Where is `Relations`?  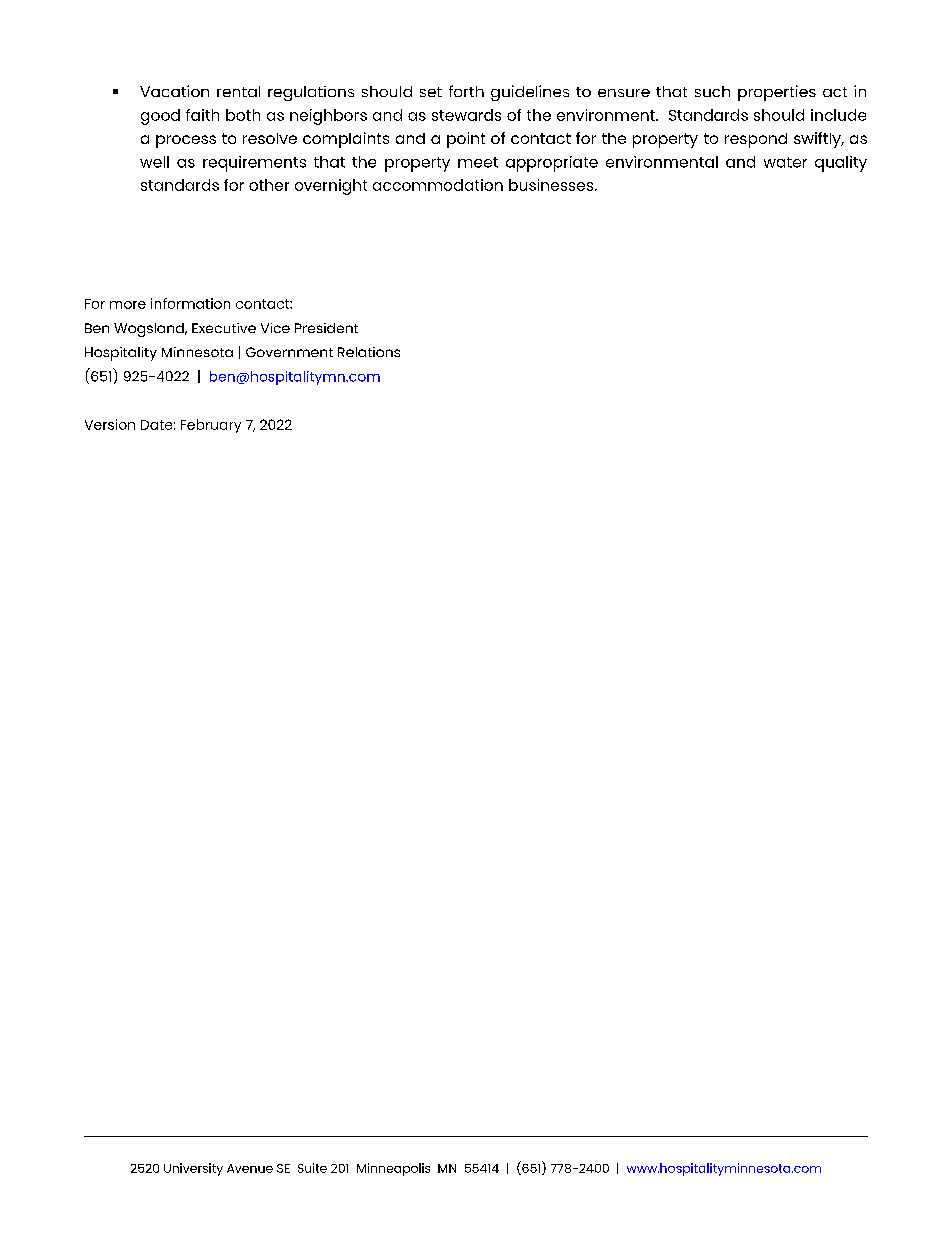
Relations is located at coordinates (369, 352).
